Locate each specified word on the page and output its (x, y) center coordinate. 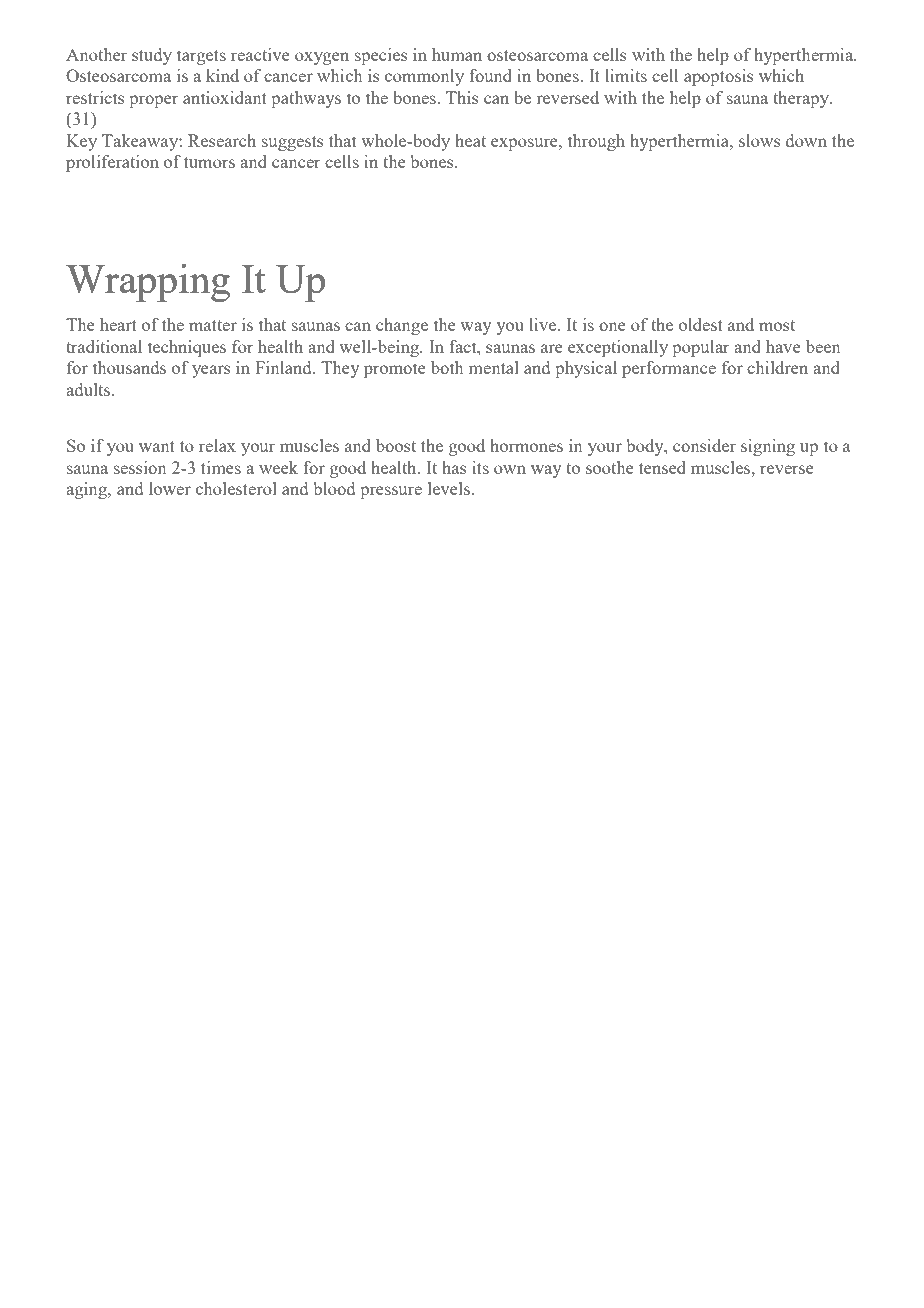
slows (760, 140)
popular (701, 348)
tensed (662, 467)
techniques (187, 348)
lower (170, 488)
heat (470, 140)
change (402, 326)
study (152, 56)
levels (449, 488)
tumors (209, 162)
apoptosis (719, 77)
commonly (424, 77)
